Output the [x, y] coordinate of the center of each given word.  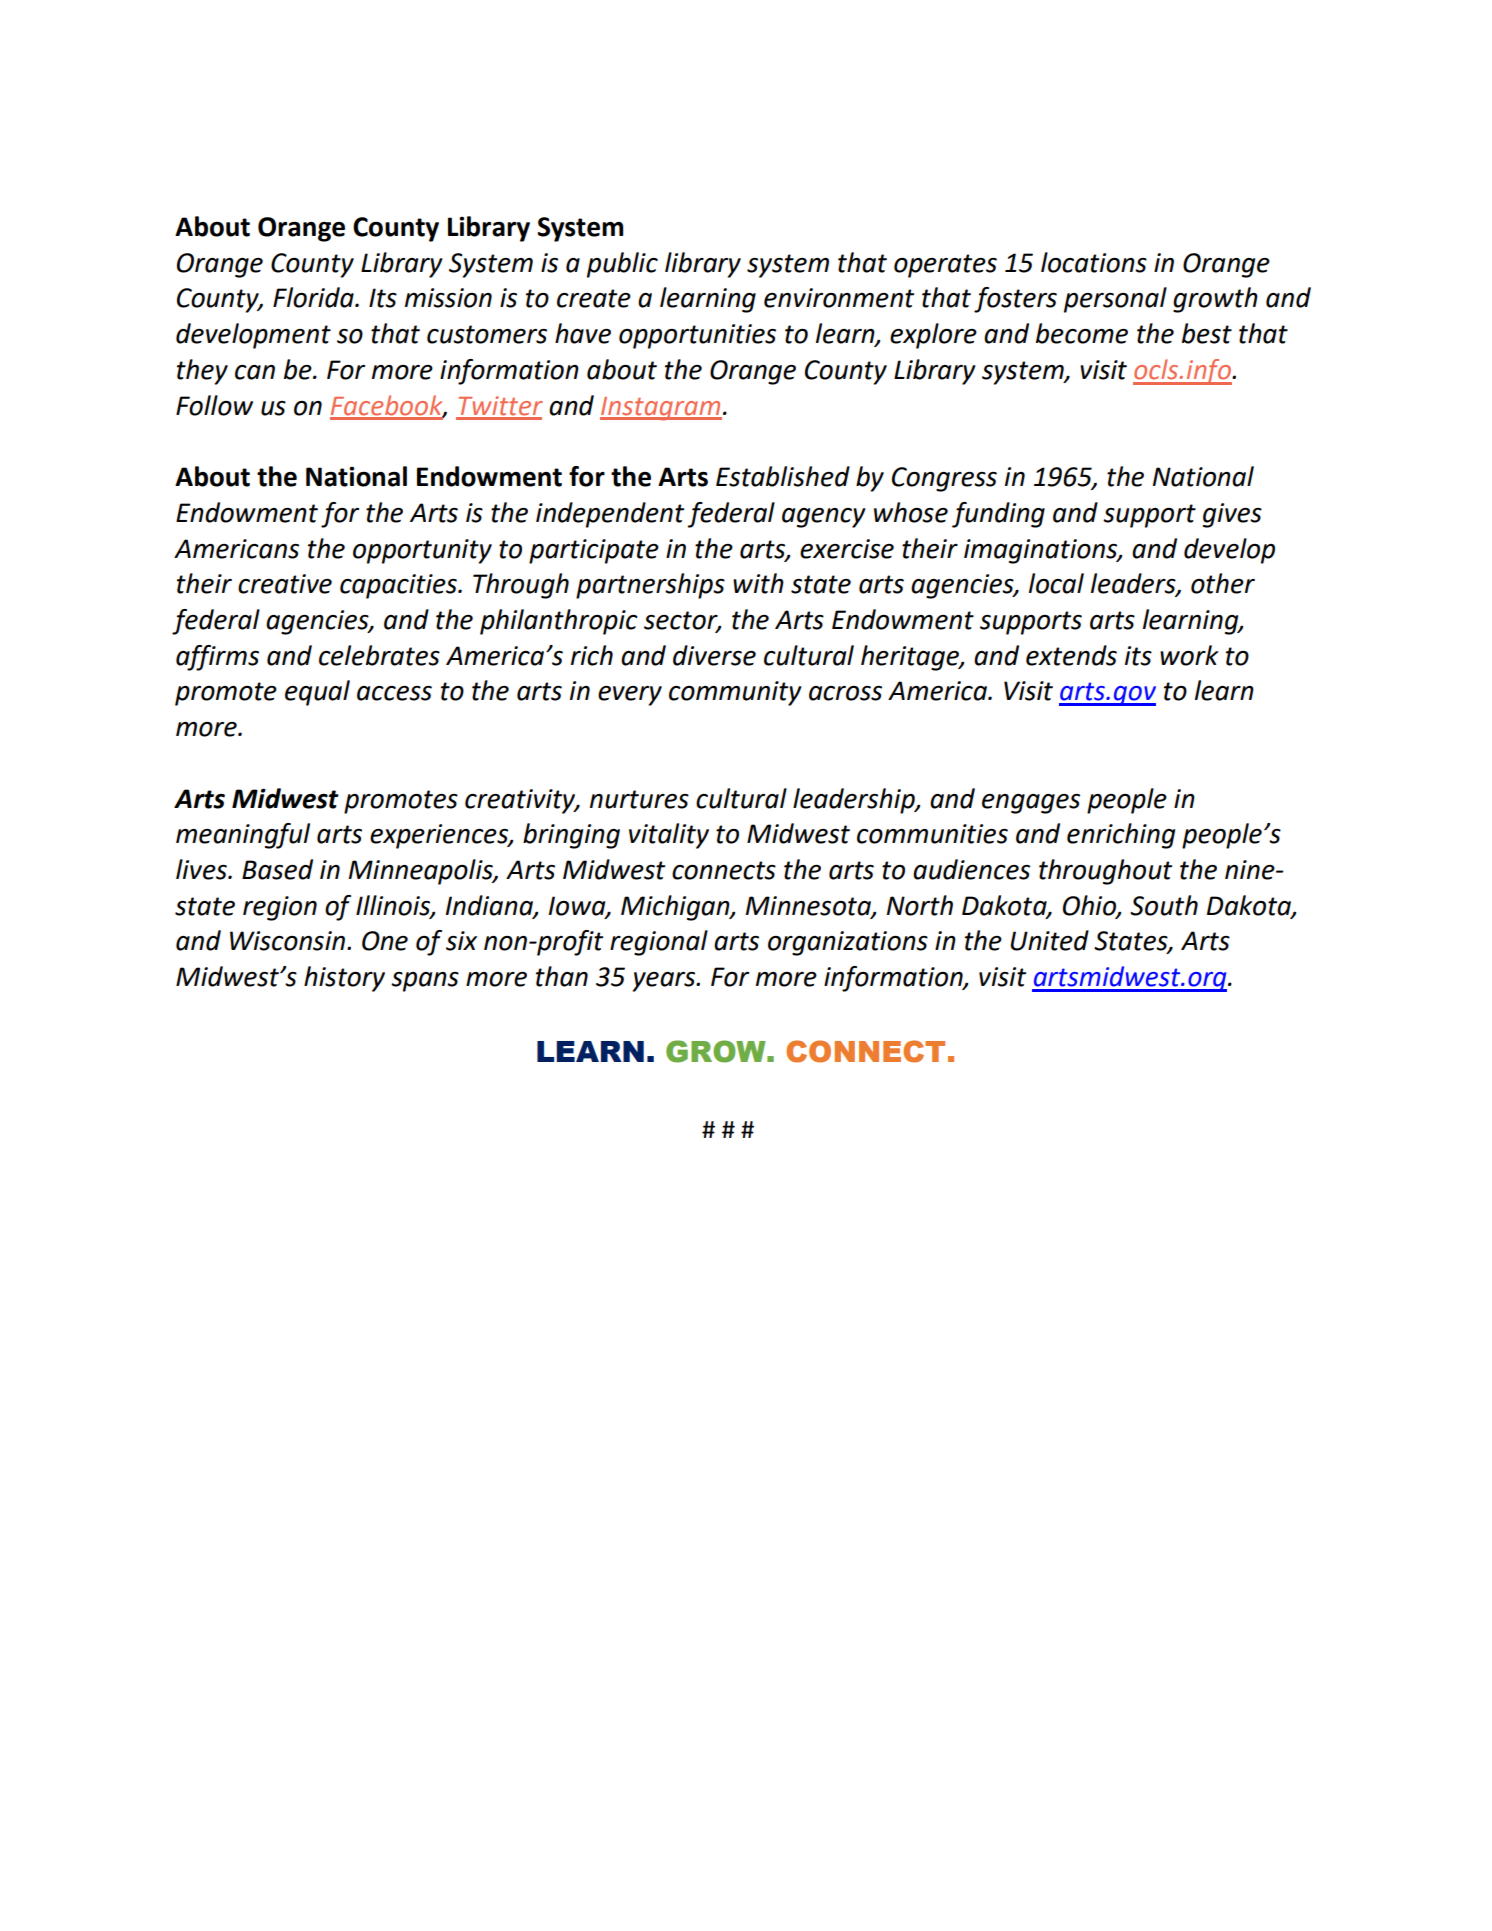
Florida [314, 297]
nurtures [639, 799]
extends [1071, 655]
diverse [714, 655]
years [665, 982]
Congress [944, 479]
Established [783, 476]
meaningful [243, 836]
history [344, 979]
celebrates [379, 655]
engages [1031, 804]
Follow [214, 405]
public [622, 265]
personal [1115, 300]
